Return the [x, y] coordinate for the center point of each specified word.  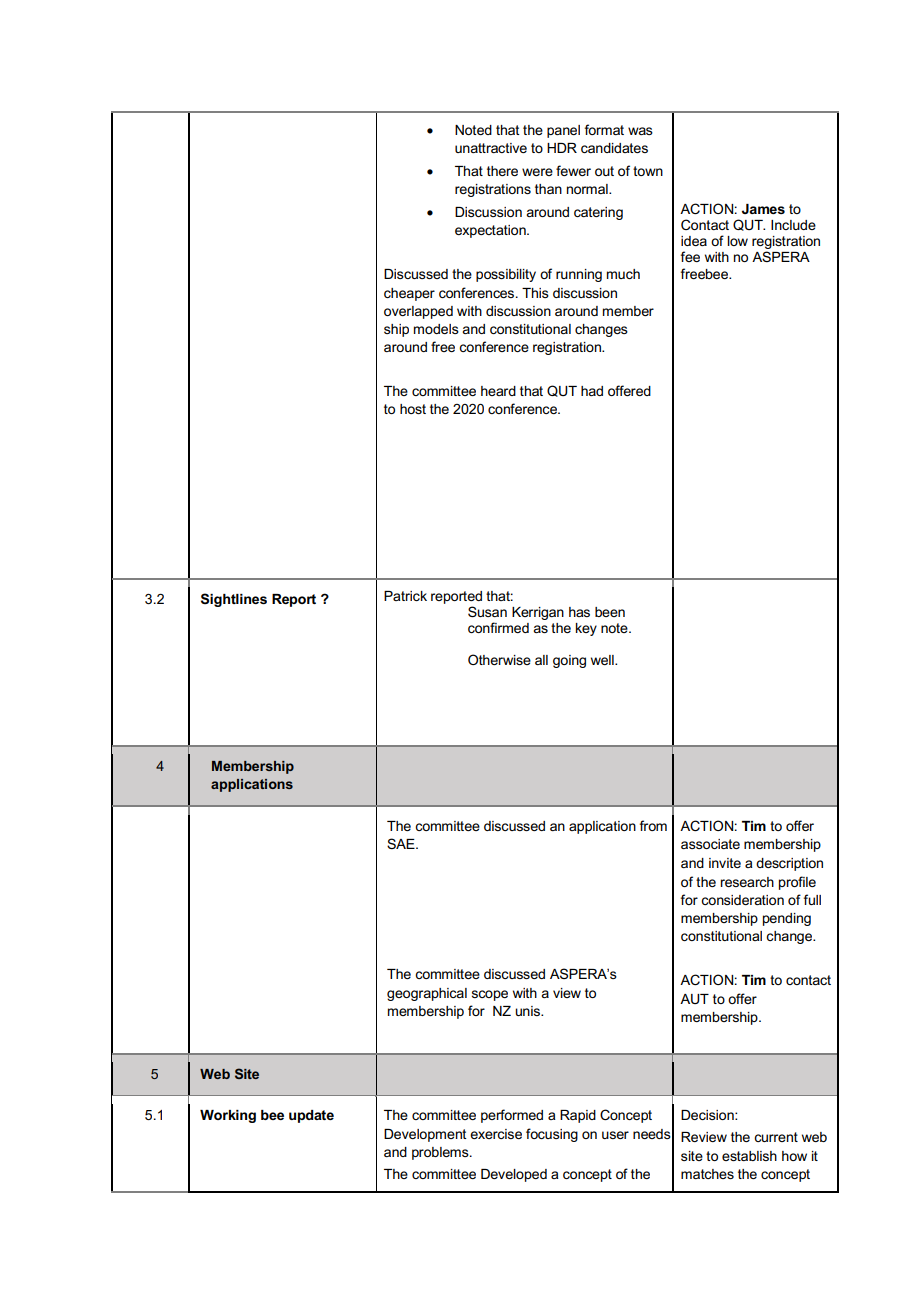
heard [498, 391]
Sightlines [234, 600]
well [603, 660]
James [763, 209]
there [502, 171]
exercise [496, 1134]
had [592, 391]
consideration [742, 900]
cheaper [409, 294]
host [413, 409]
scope [490, 995]
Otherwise [499, 659]
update [311, 1116]
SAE [402, 843]
